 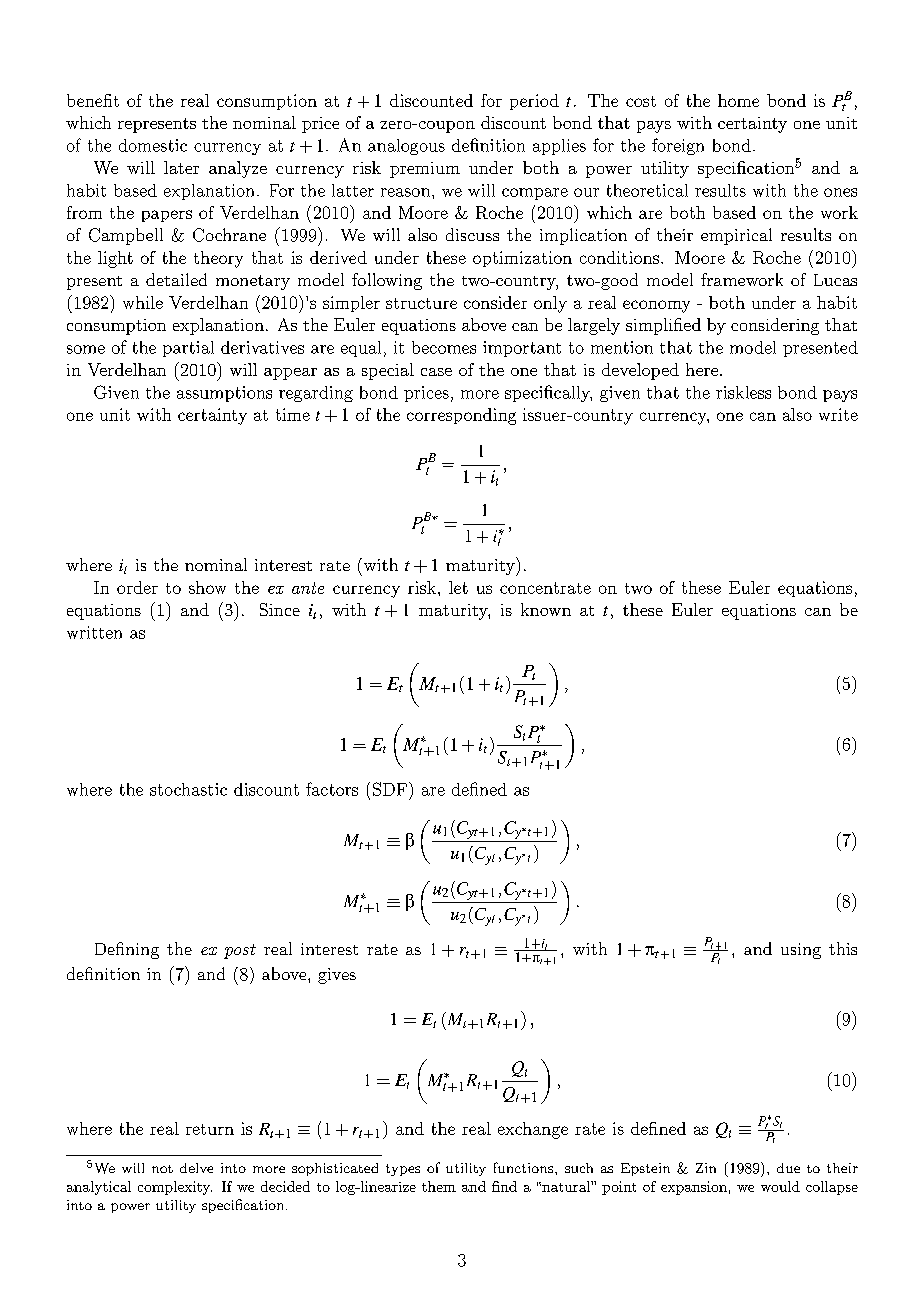 I want to click on known, so click(x=546, y=609).
